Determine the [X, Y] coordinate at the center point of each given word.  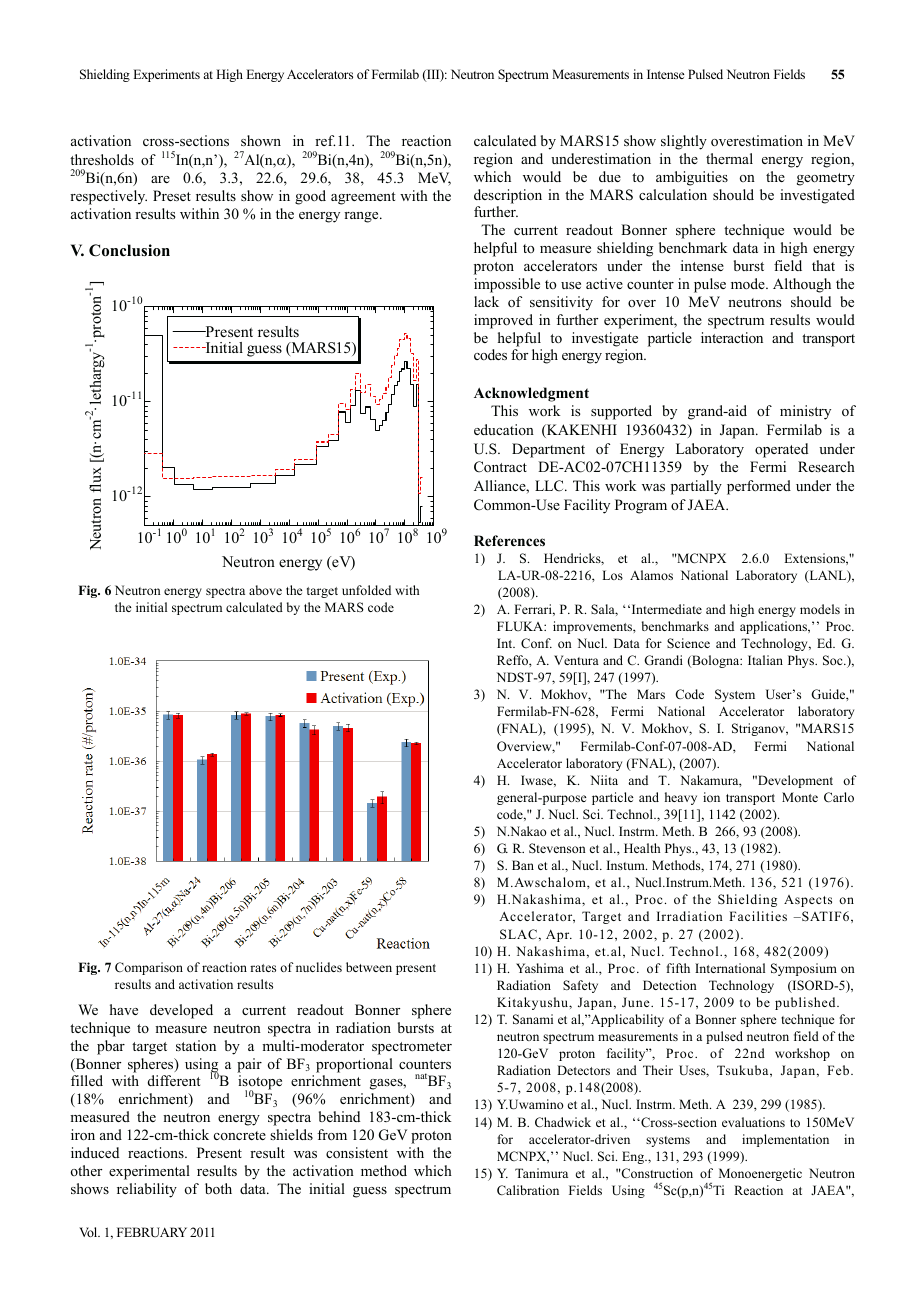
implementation [785, 1140]
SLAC [518, 934]
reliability [147, 1190]
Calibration [528, 1190]
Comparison [149, 968]
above [265, 590]
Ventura [576, 660]
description [508, 196]
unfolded [366, 590]
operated [781, 450]
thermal [729, 158]
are [160, 179]
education [504, 429]
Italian [765, 660]
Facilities [758, 916]
